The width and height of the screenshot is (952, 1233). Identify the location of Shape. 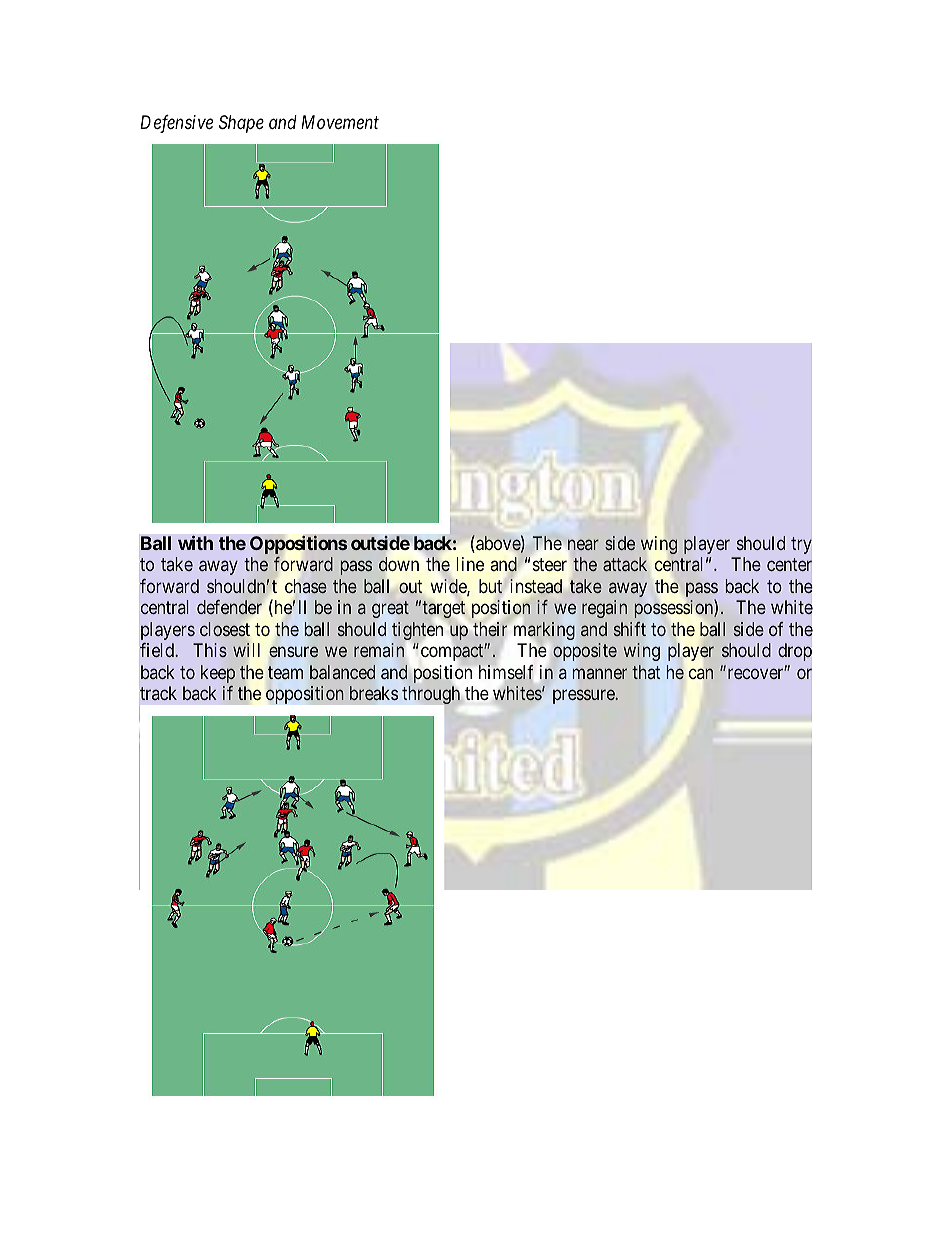
(241, 124).
